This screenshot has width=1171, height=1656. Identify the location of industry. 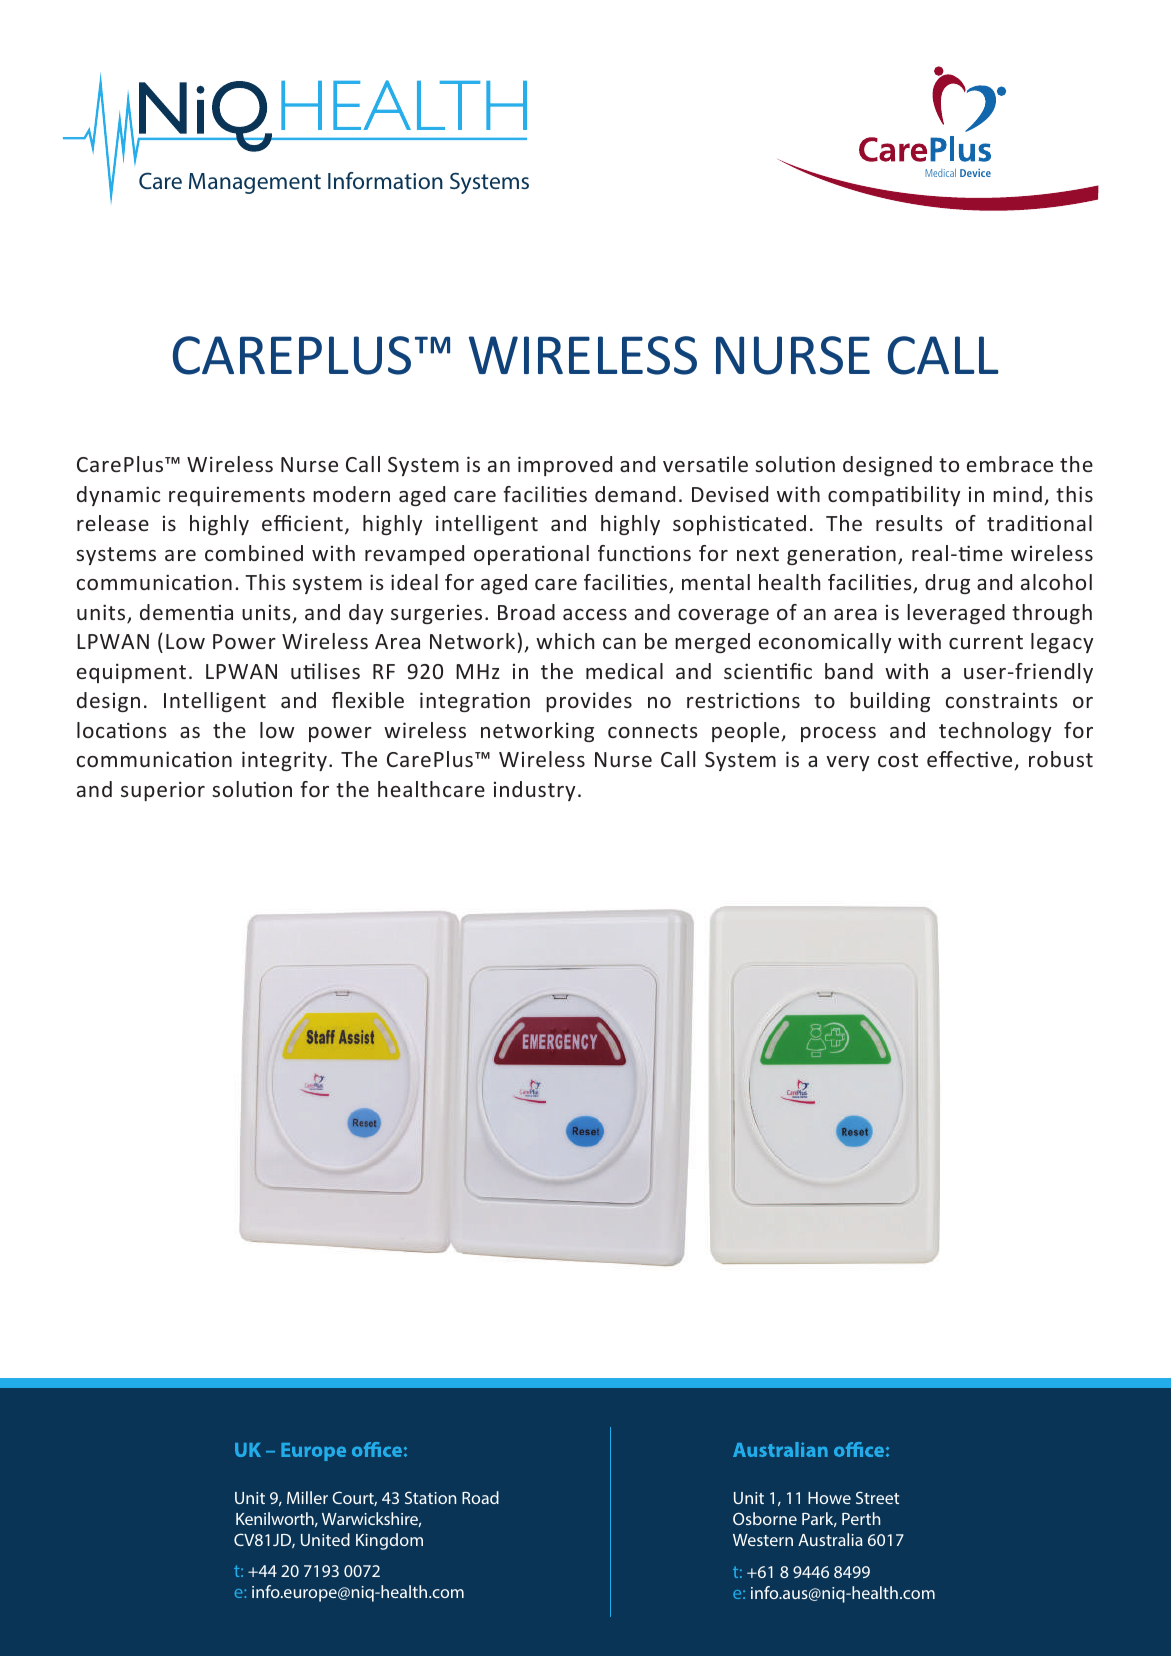
(534, 791).
